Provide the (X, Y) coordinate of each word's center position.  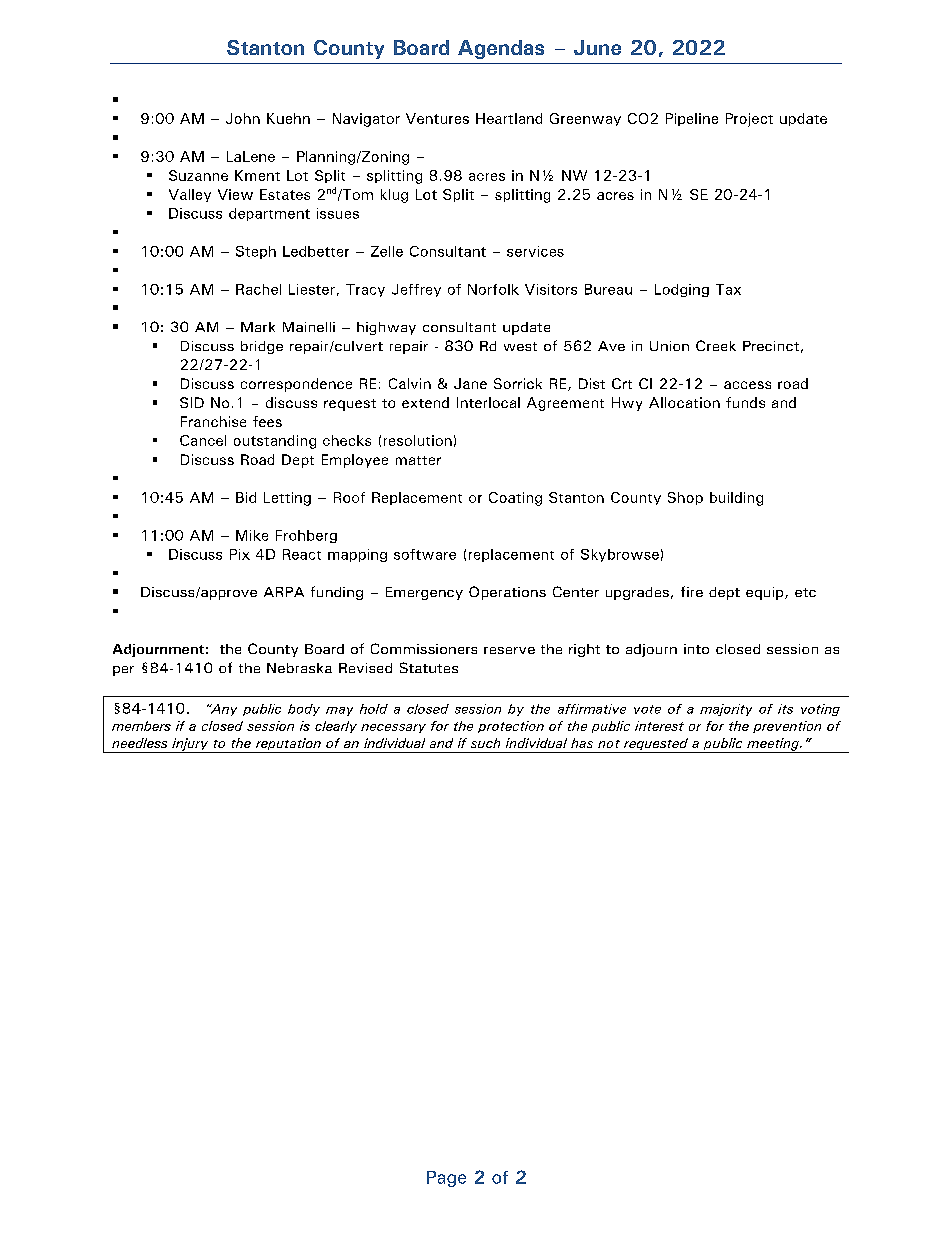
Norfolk (493, 289)
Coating (515, 499)
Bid (246, 497)
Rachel (258, 289)
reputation (288, 745)
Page (446, 1179)
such (485, 743)
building (736, 499)
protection (511, 727)
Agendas (501, 49)
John (243, 118)
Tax (728, 289)
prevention (787, 727)
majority (726, 710)
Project (749, 120)
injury (190, 745)
